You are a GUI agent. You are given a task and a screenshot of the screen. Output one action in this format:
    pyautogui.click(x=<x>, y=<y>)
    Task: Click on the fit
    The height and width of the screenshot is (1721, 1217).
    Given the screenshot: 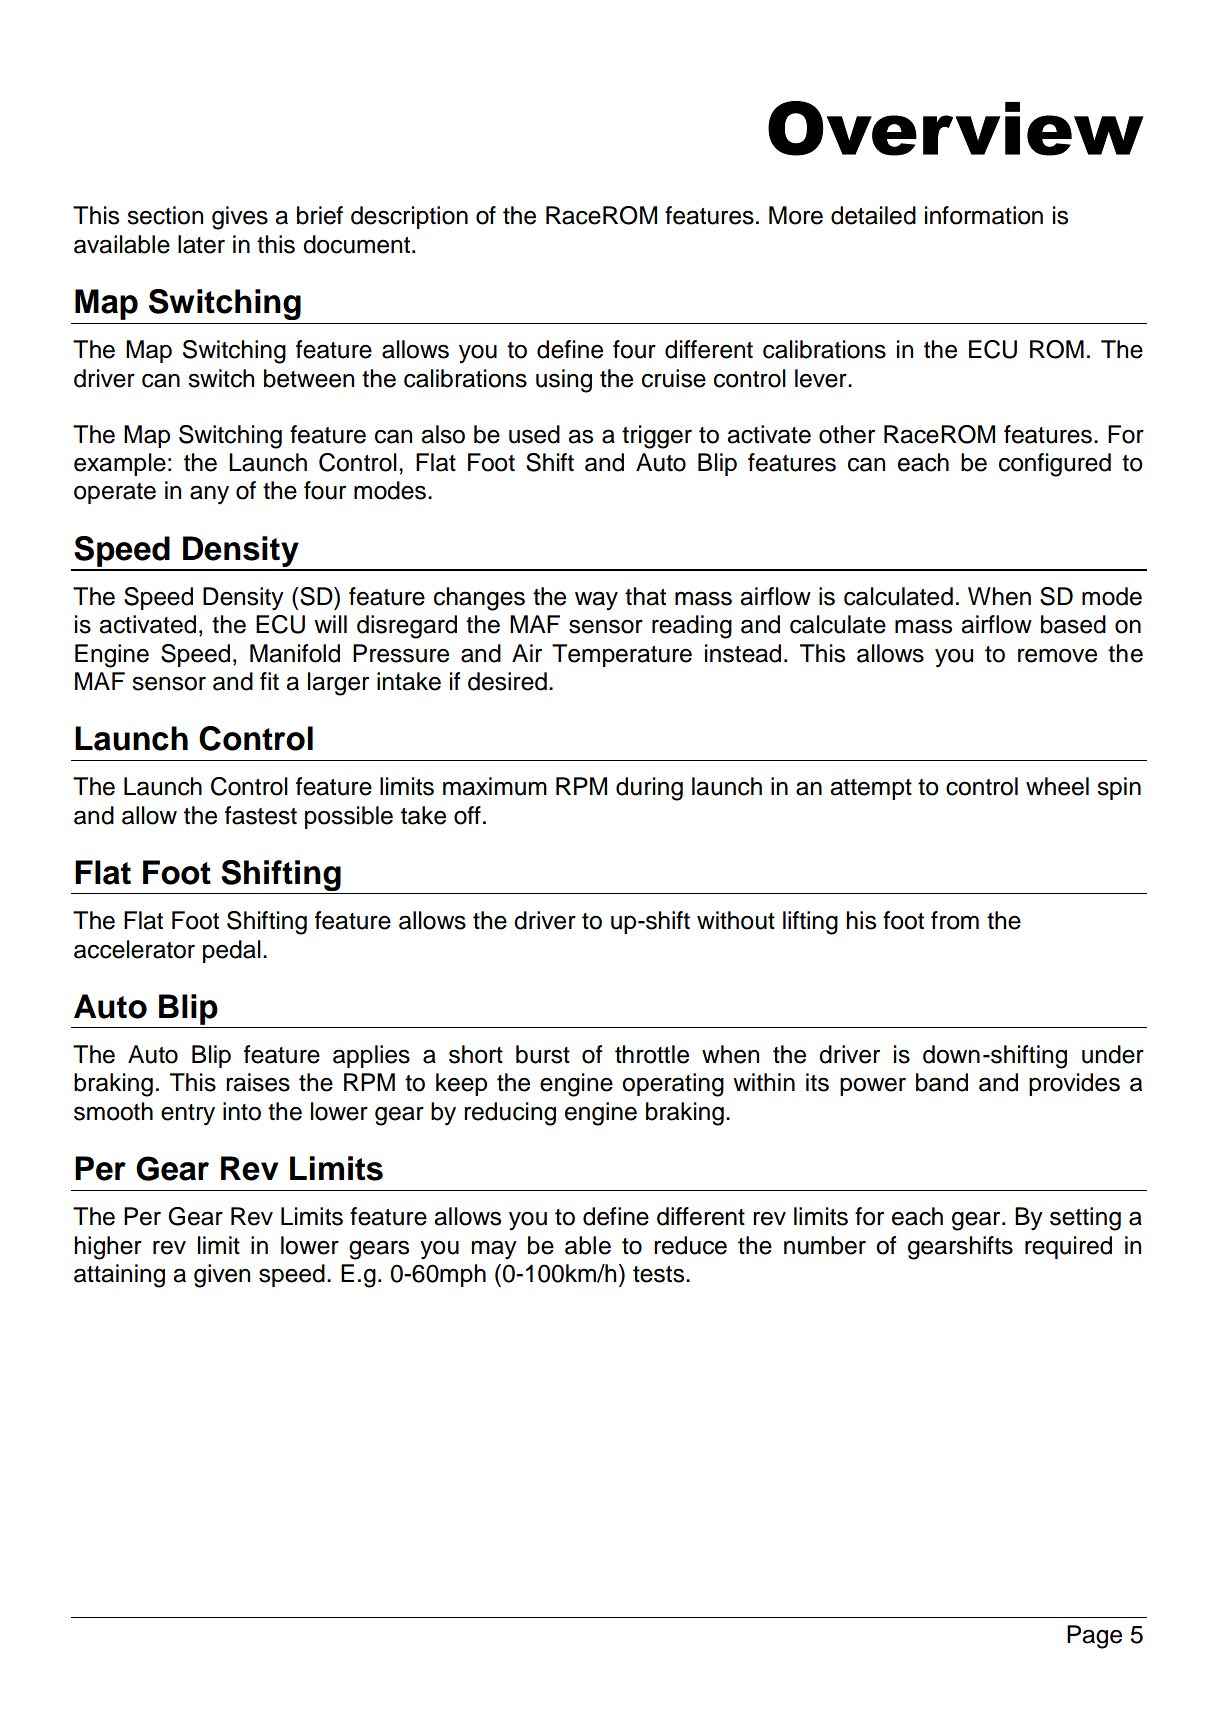 What is the action you would take?
    pyautogui.click(x=269, y=681)
